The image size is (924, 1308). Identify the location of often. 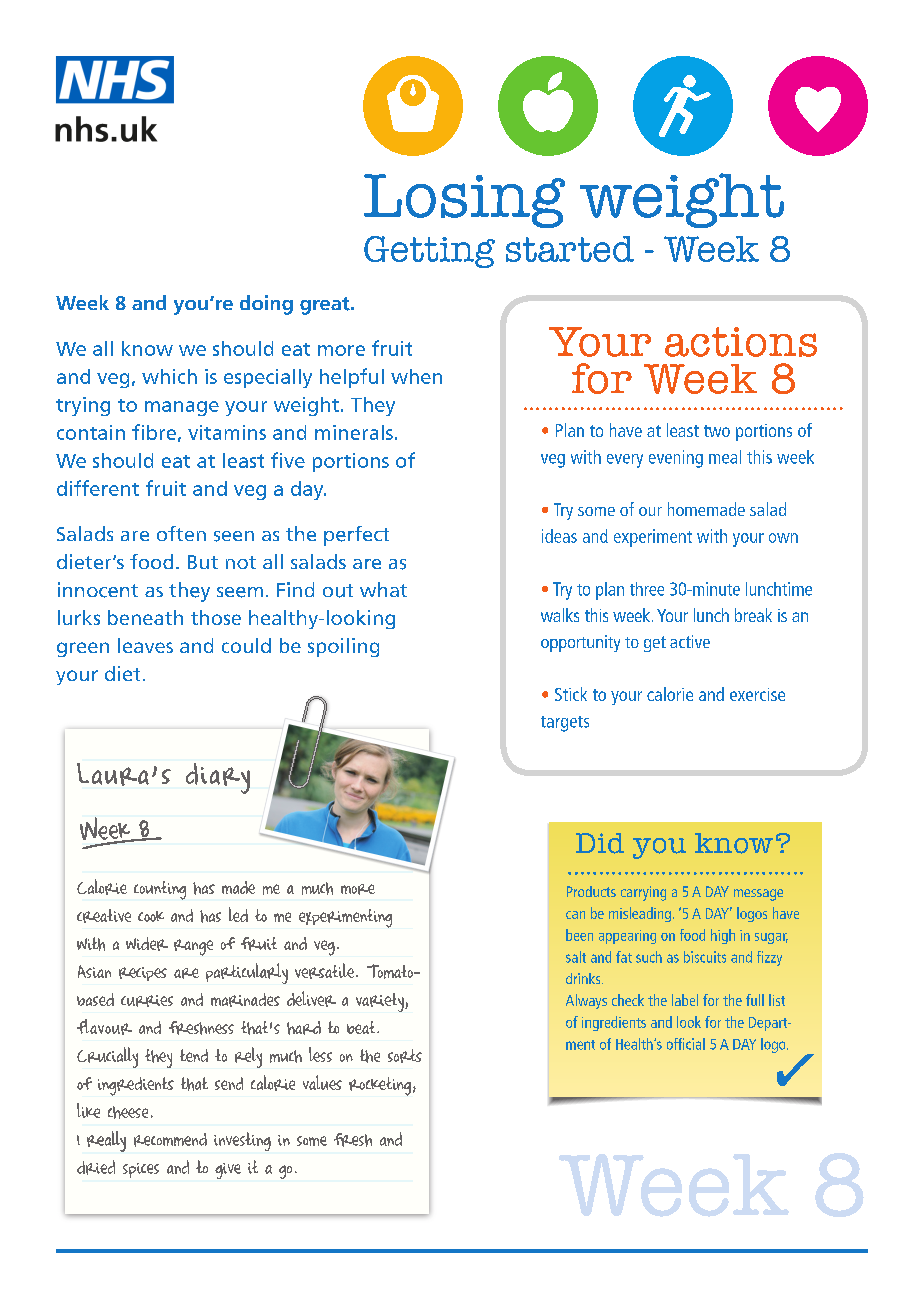
(181, 533).
